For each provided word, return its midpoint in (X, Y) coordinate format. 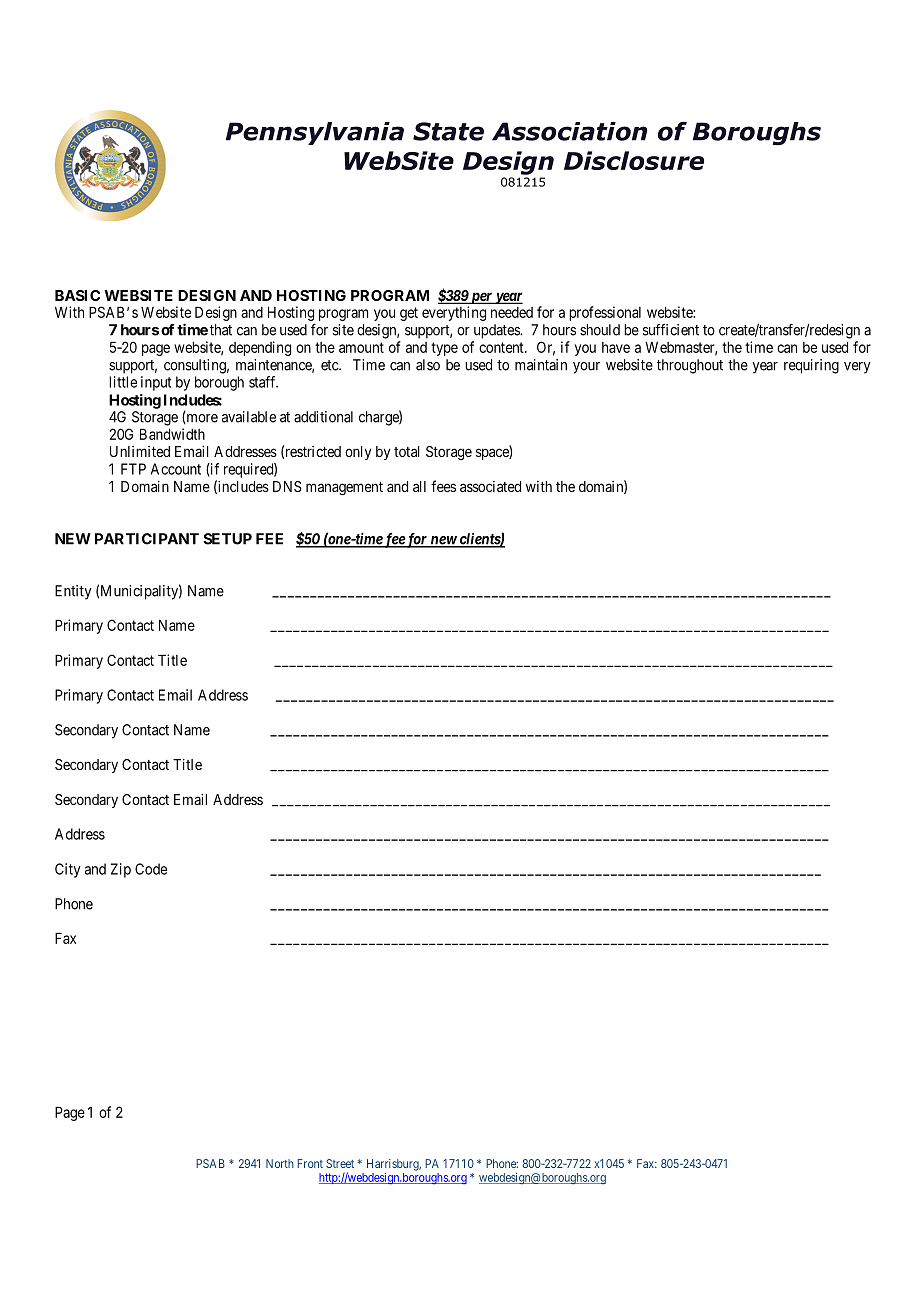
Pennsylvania (315, 133)
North (280, 1163)
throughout (690, 366)
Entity (73, 592)
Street (340, 1163)
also (428, 365)
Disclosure (634, 160)
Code (151, 869)
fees (443, 486)
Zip (121, 870)
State (448, 131)
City (68, 870)
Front (310, 1163)
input (156, 383)
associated (490, 486)
